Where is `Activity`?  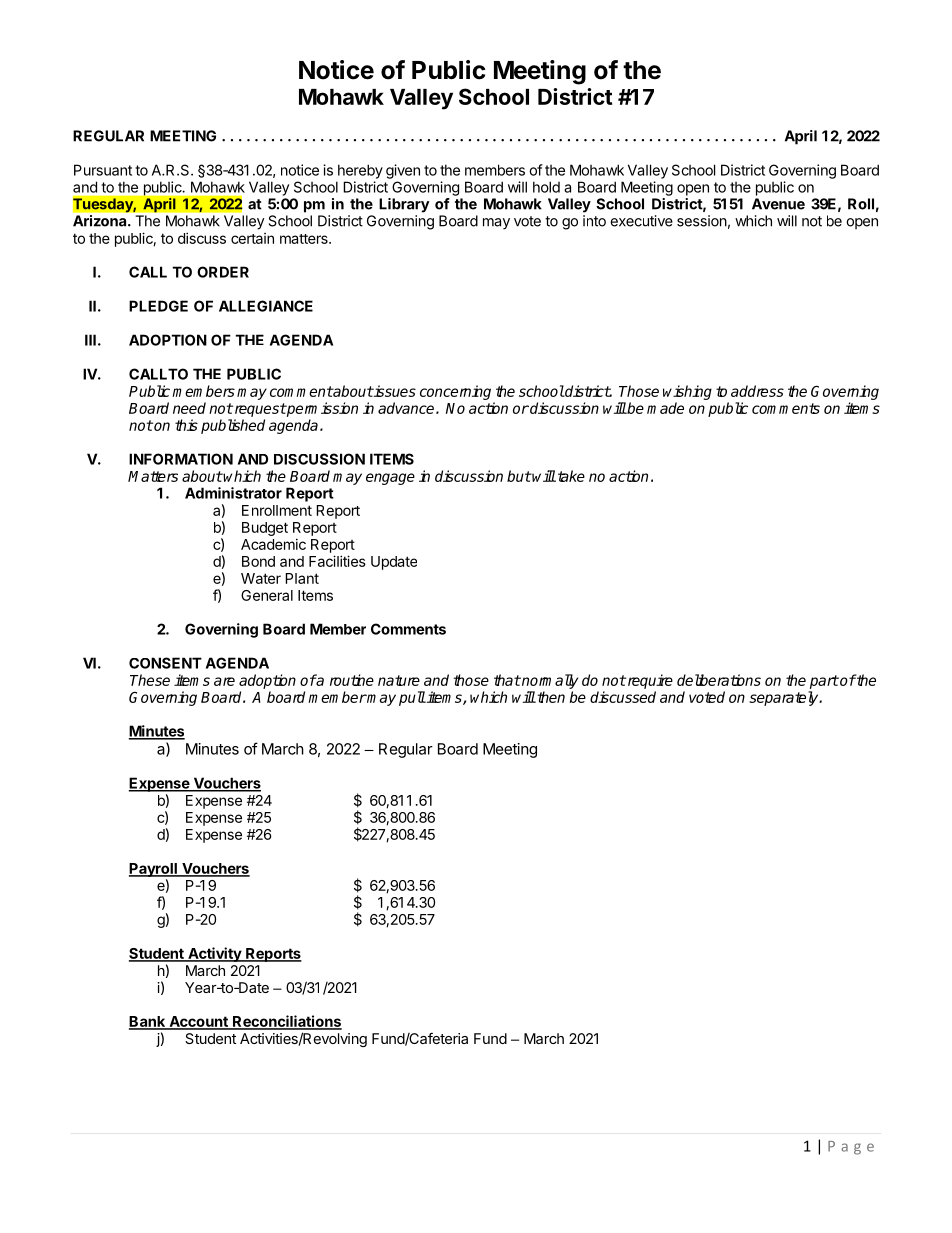 Activity is located at coordinates (215, 954).
